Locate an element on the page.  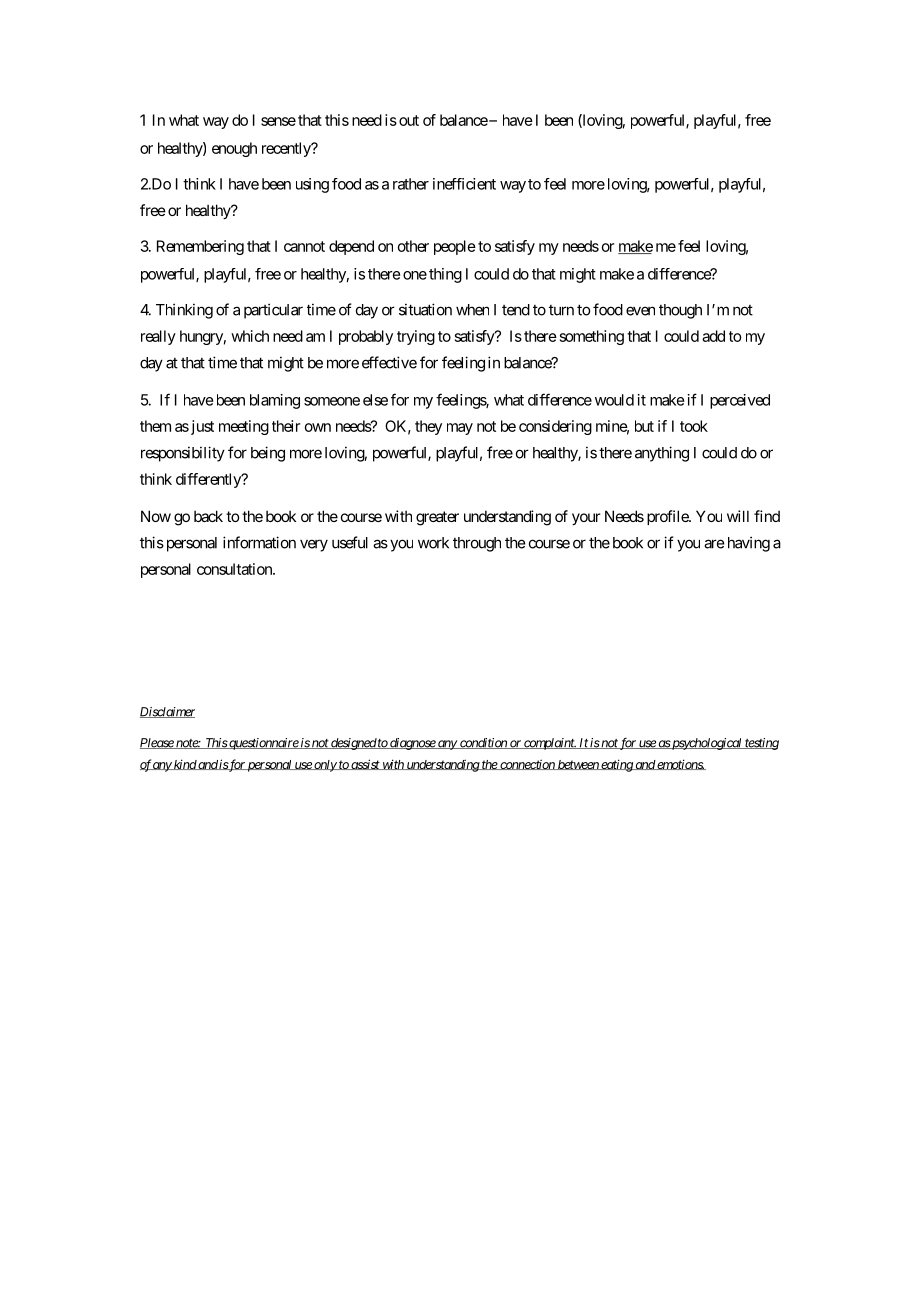
though is located at coordinates (680, 311).
